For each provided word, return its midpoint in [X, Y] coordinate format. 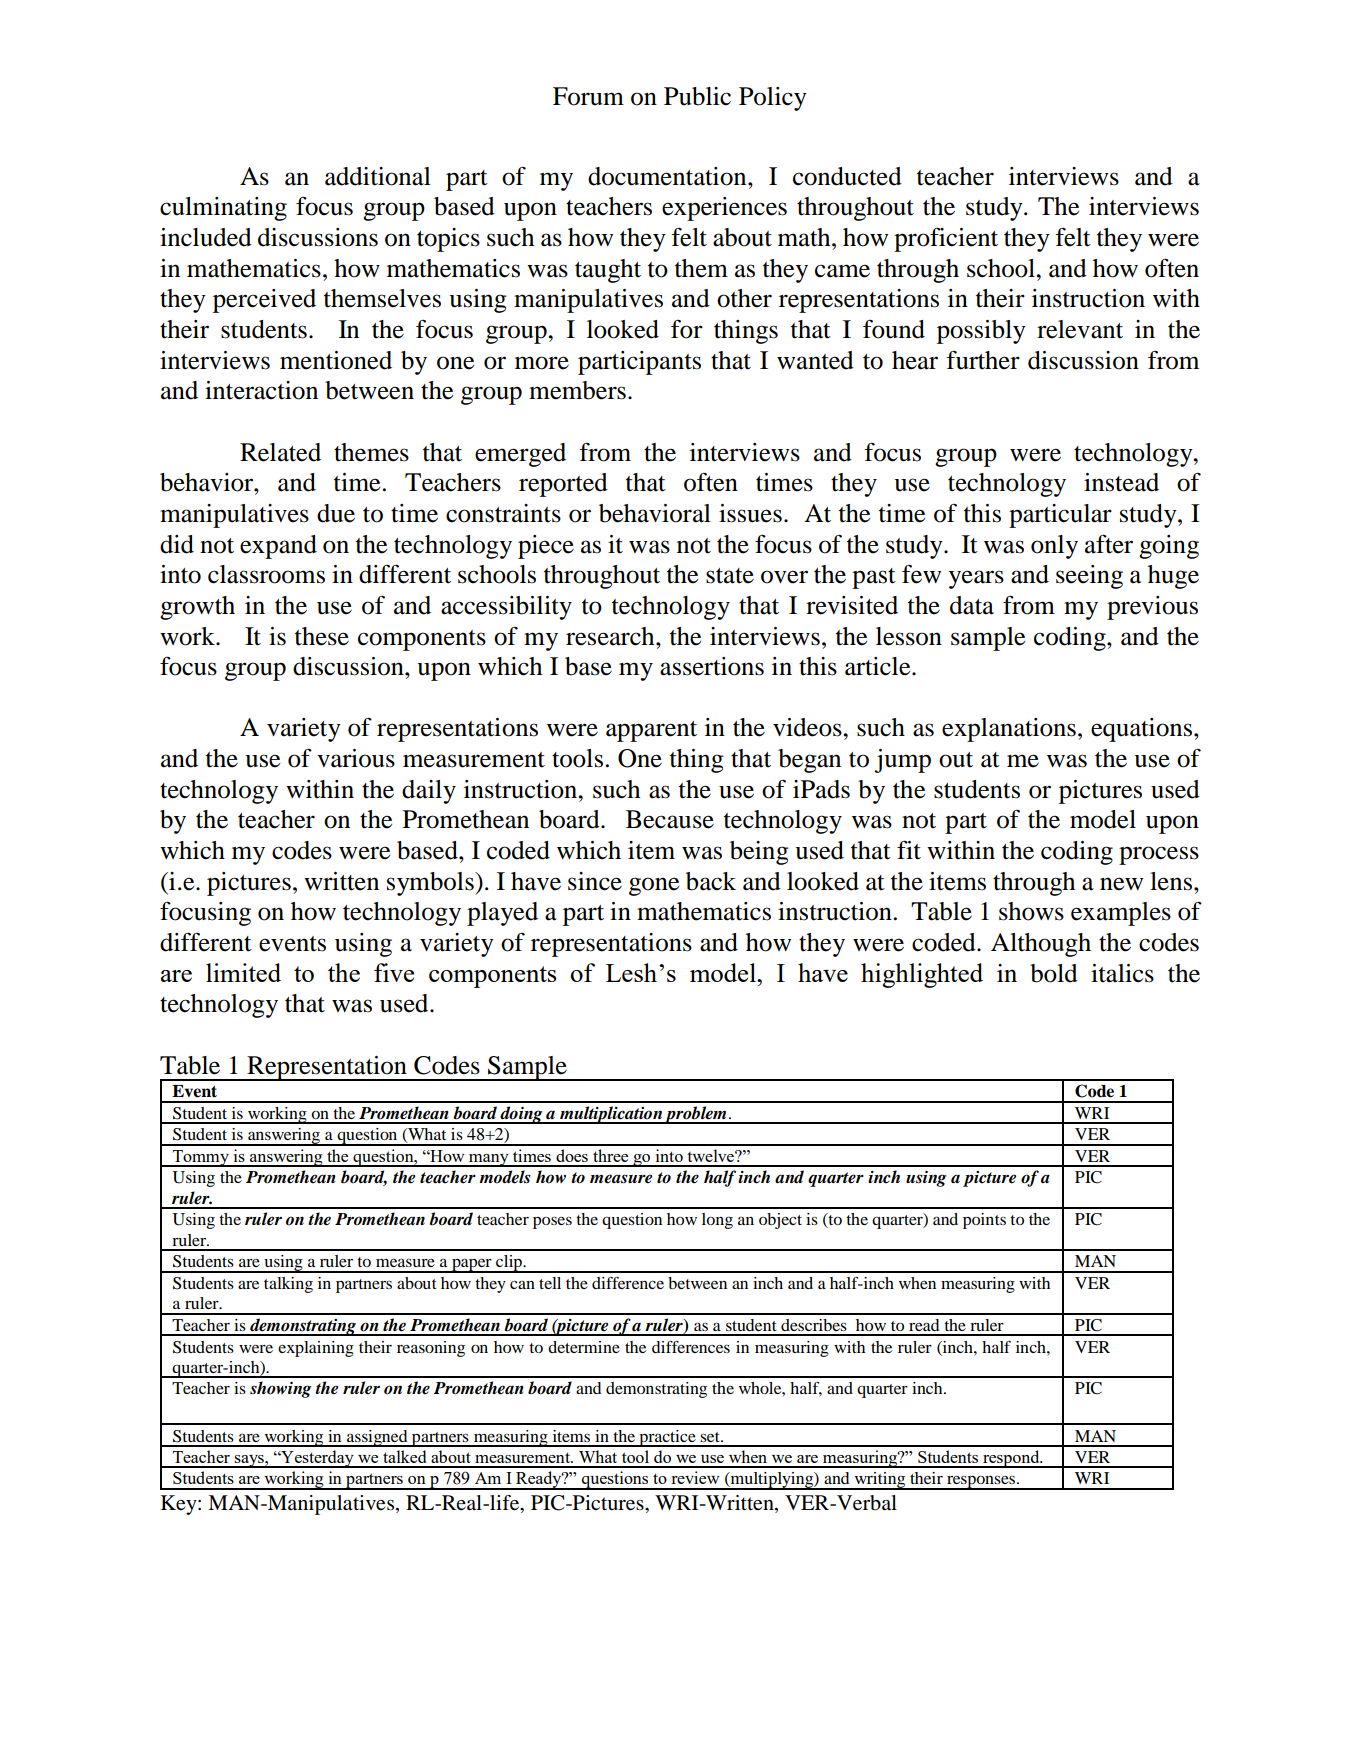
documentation [668, 176]
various [356, 758]
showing [281, 1389]
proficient [946, 239]
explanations [1009, 730]
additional [378, 176]
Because [670, 819]
